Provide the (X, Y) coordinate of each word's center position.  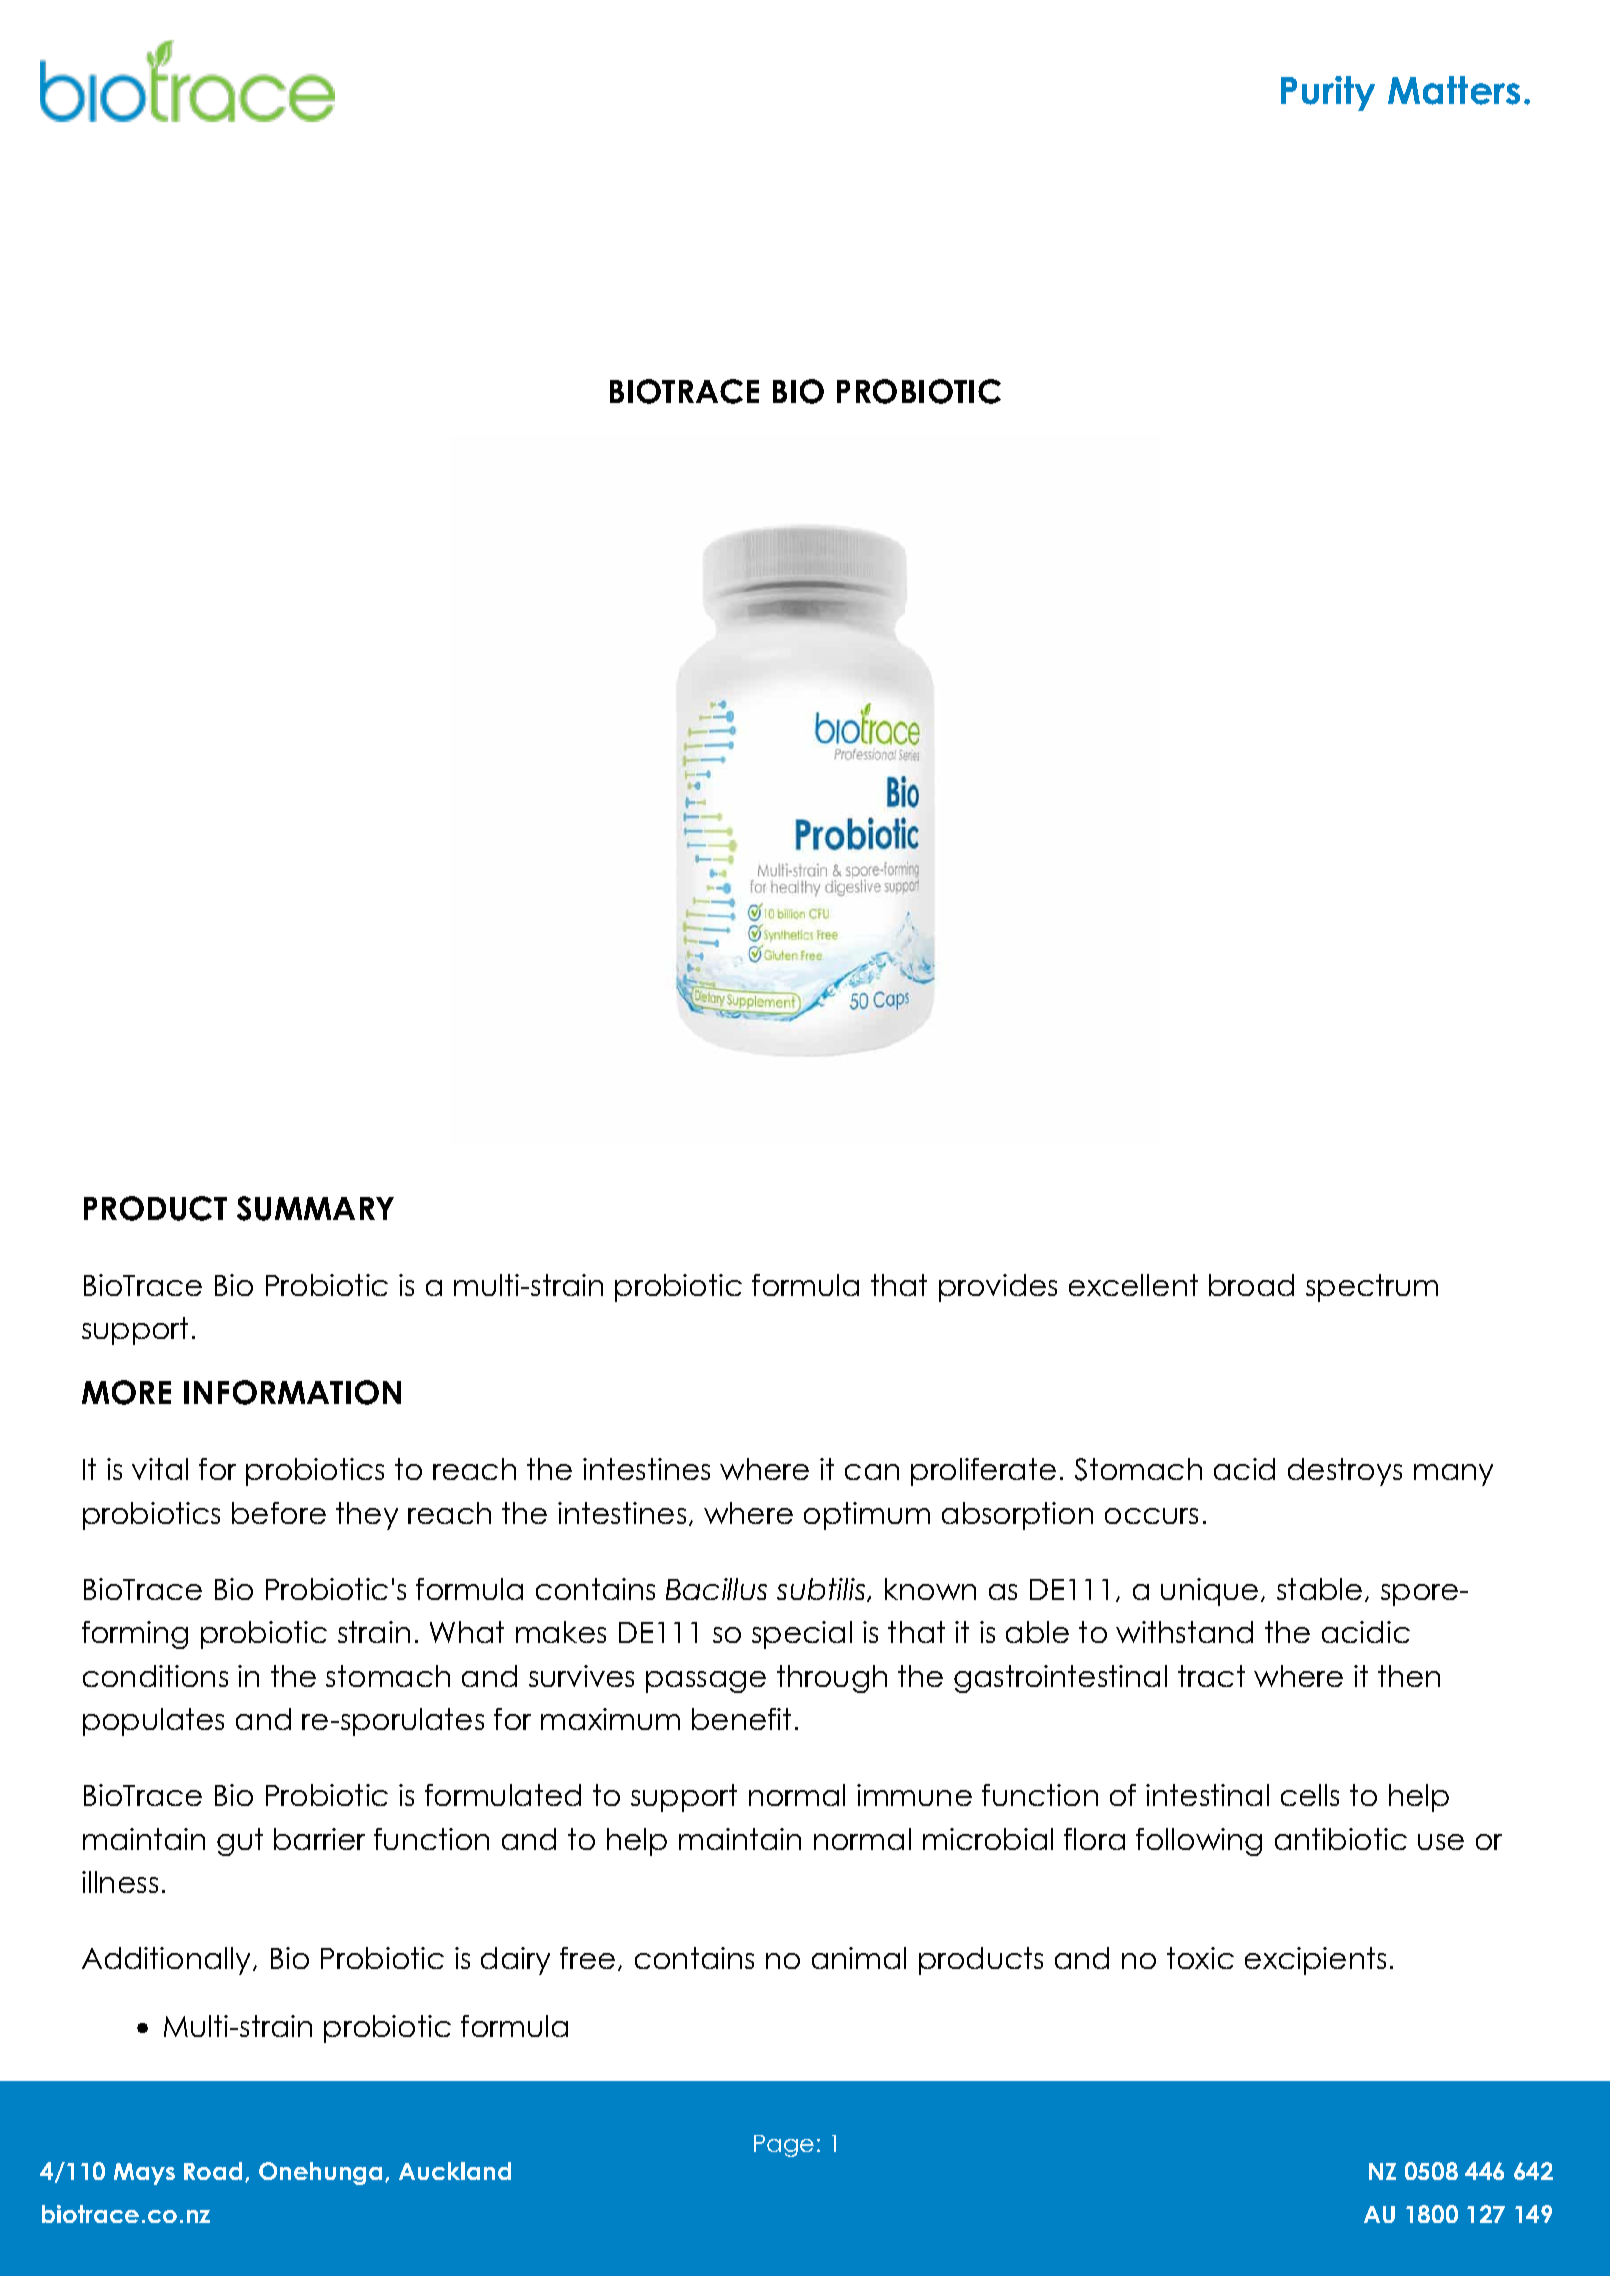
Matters (1454, 90)
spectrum (1372, 1288)
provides (998, 1288)
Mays (144, 2174)
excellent (1133, 1285)
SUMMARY (315, 1208)
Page (784, 2146)
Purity (1328, 93)
